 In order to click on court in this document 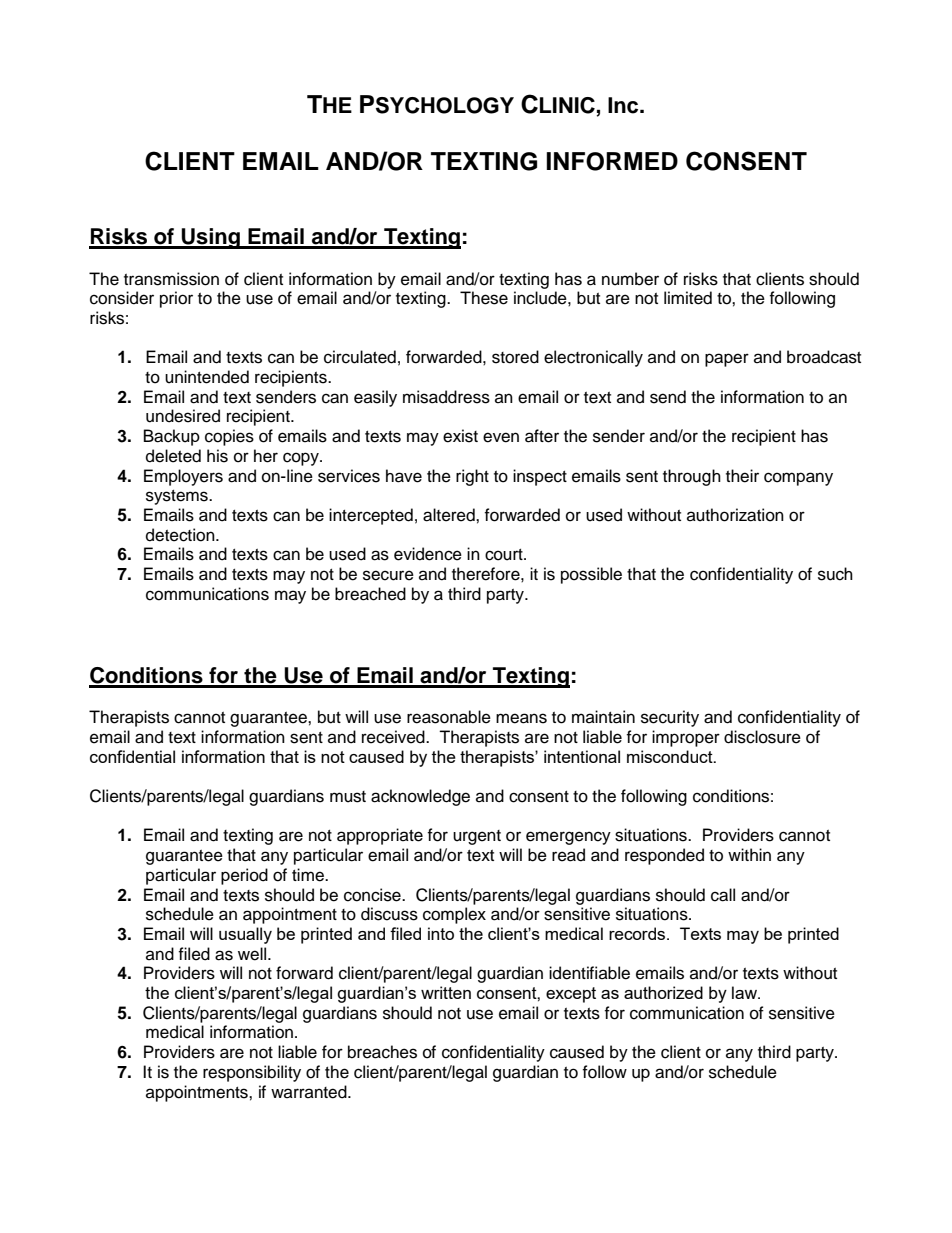, I will do `click(505, 555)`.
